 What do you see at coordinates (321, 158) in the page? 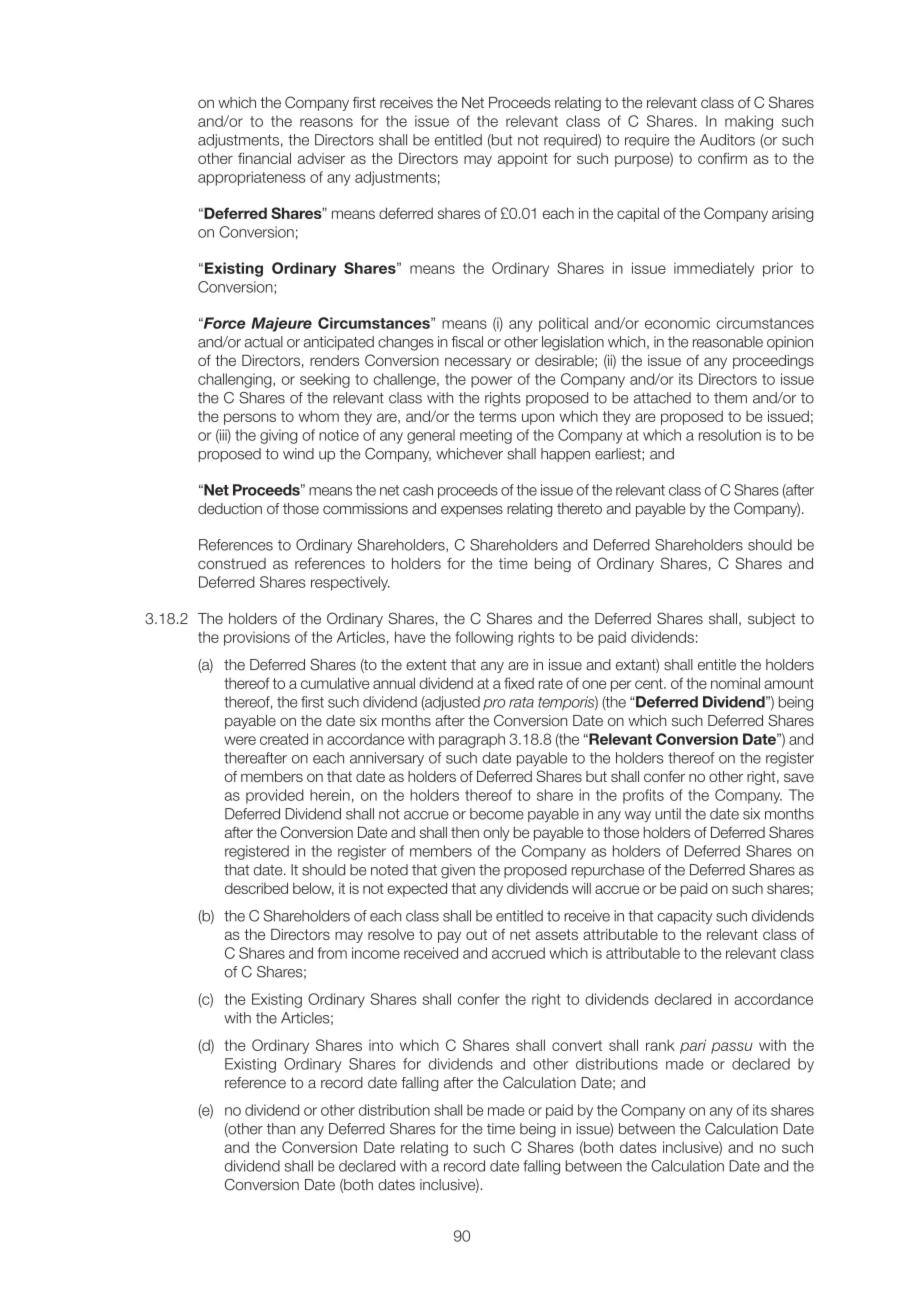
I see `adviser` at bounding box center [321, 158].
